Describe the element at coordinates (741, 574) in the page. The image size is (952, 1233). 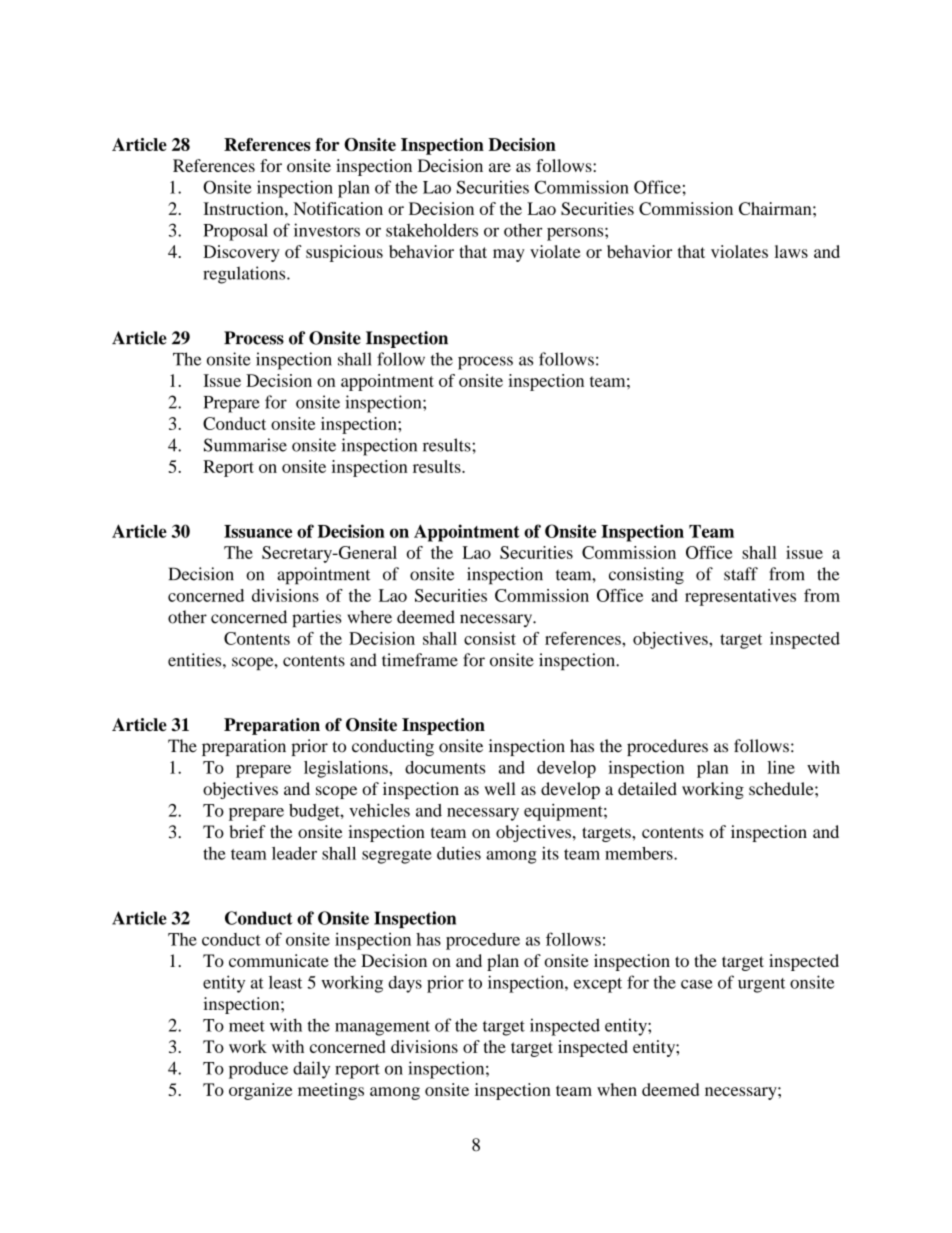
I see `staff` at that location.
